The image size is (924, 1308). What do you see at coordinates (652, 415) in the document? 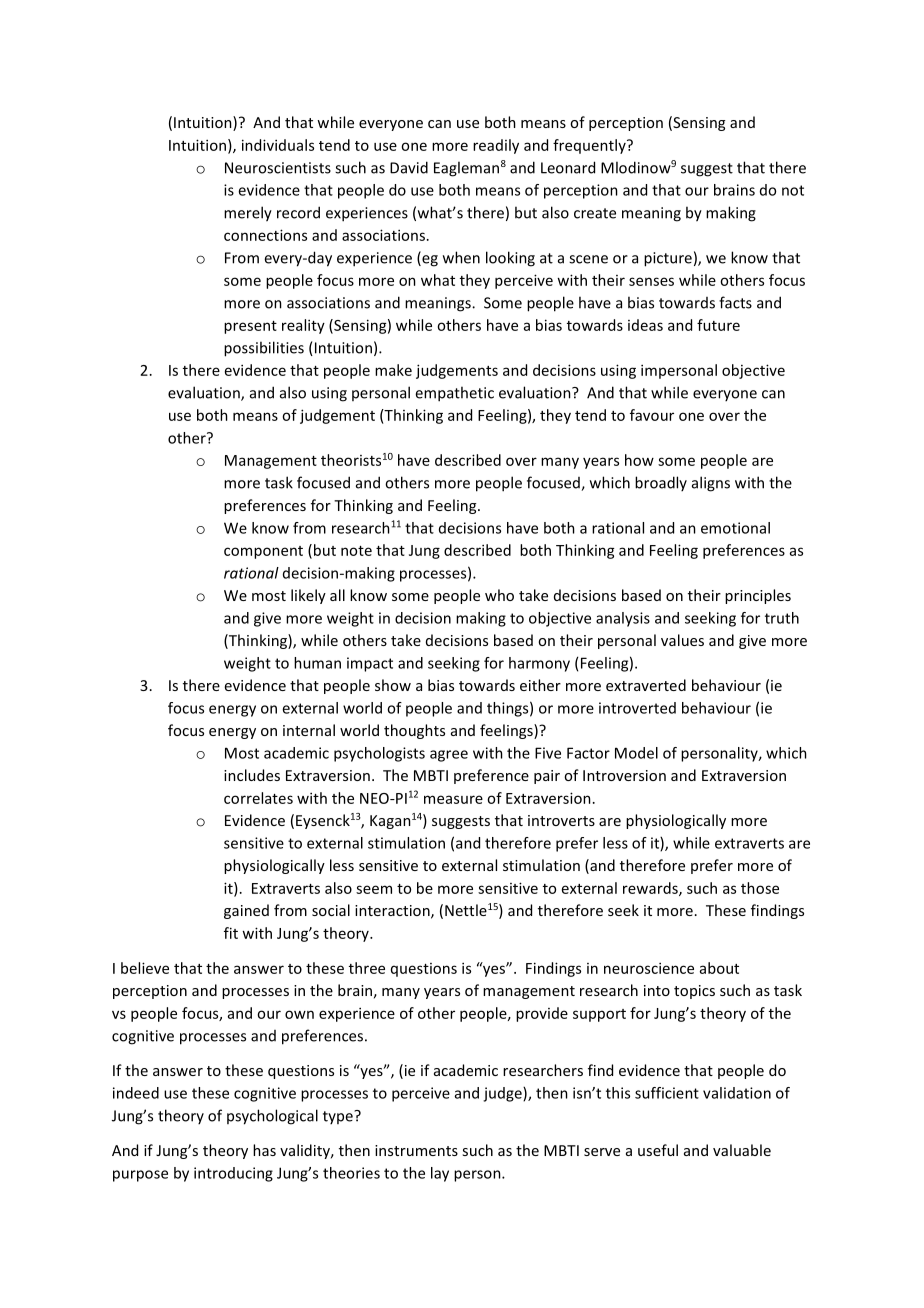
I see `favour` at bounding box center [652, 415].
